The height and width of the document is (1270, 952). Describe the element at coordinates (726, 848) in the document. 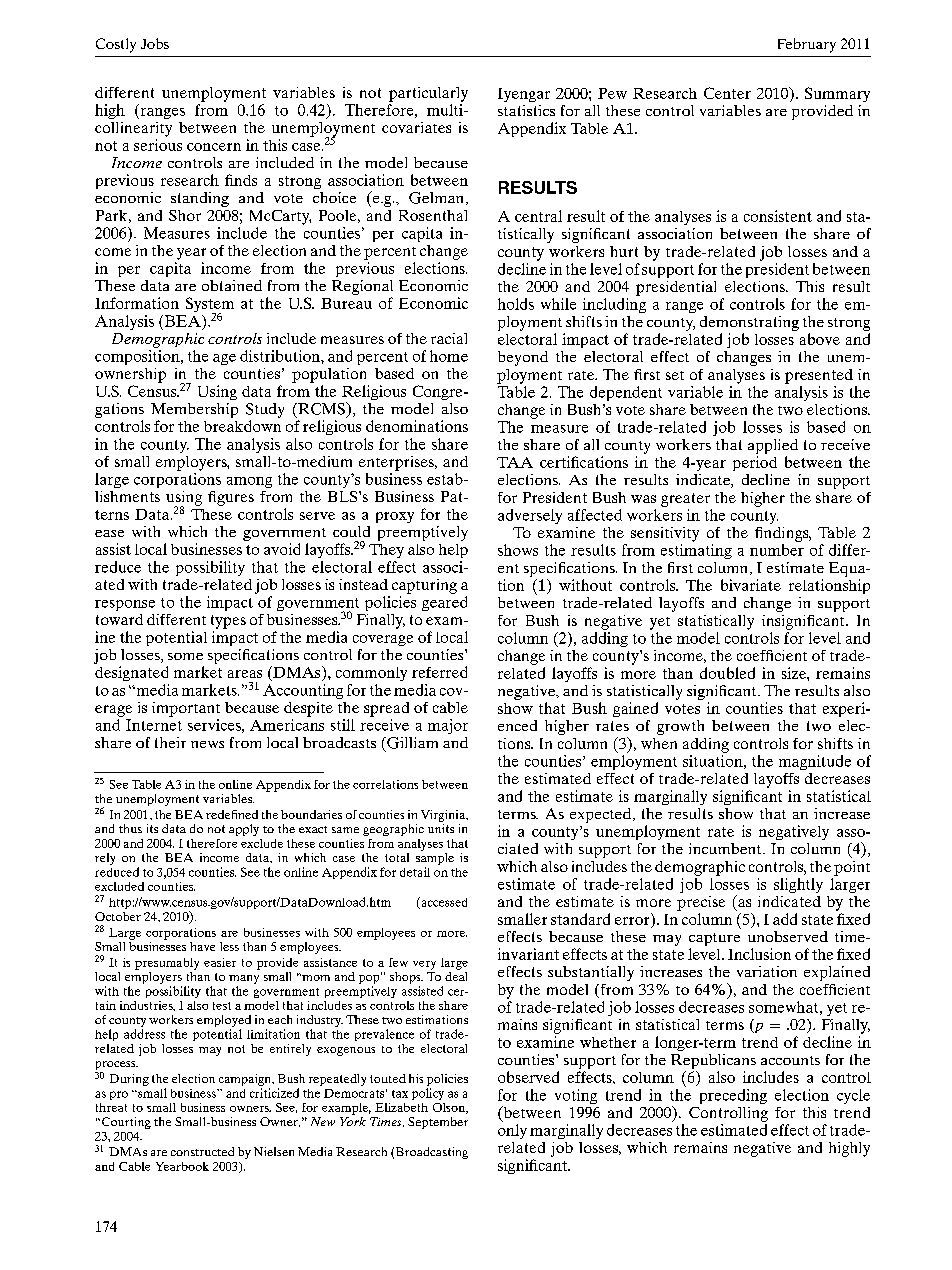

I see `incumbent` at that location.
